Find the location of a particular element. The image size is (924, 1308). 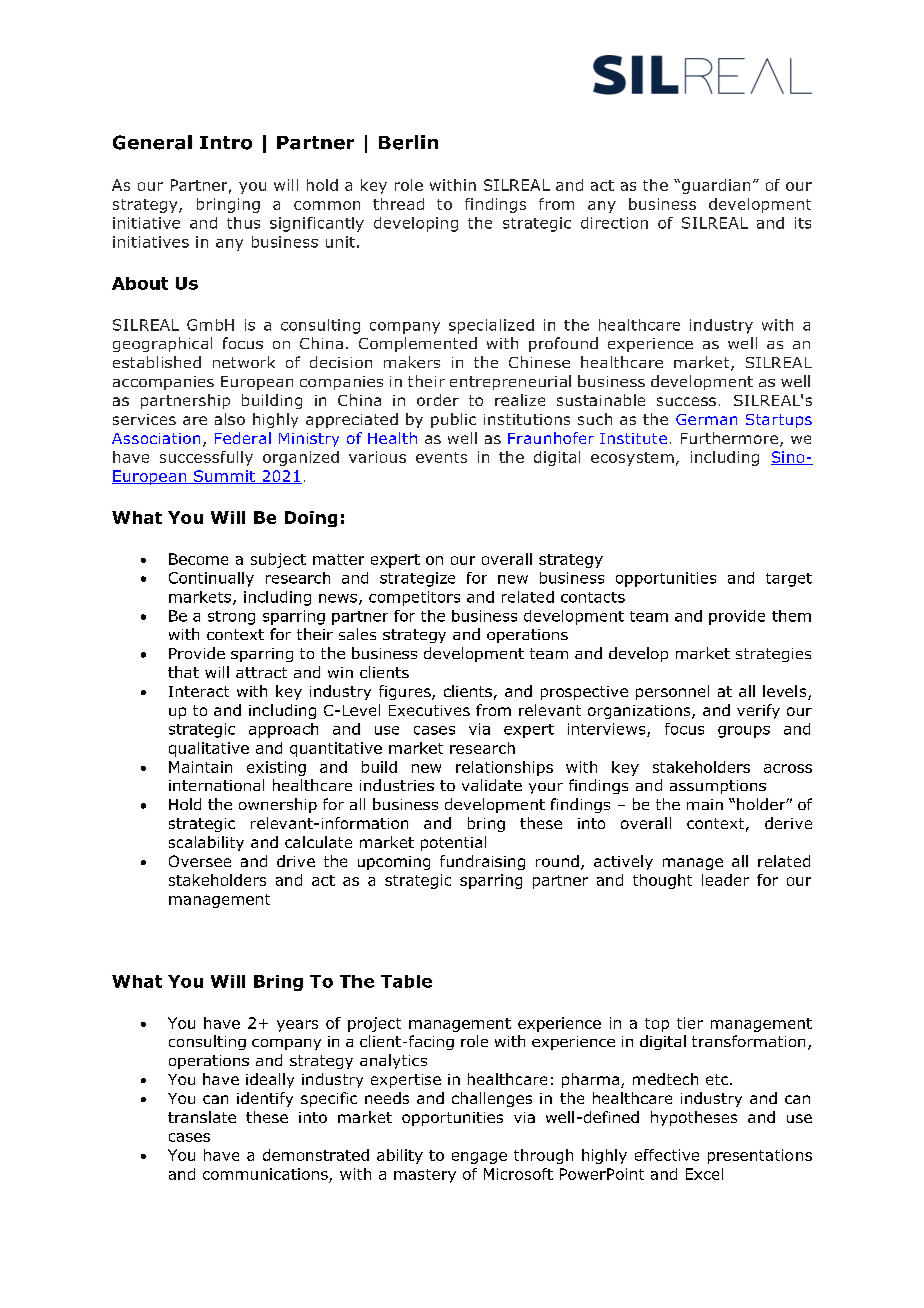

German is located at coordinates (706, 419).
